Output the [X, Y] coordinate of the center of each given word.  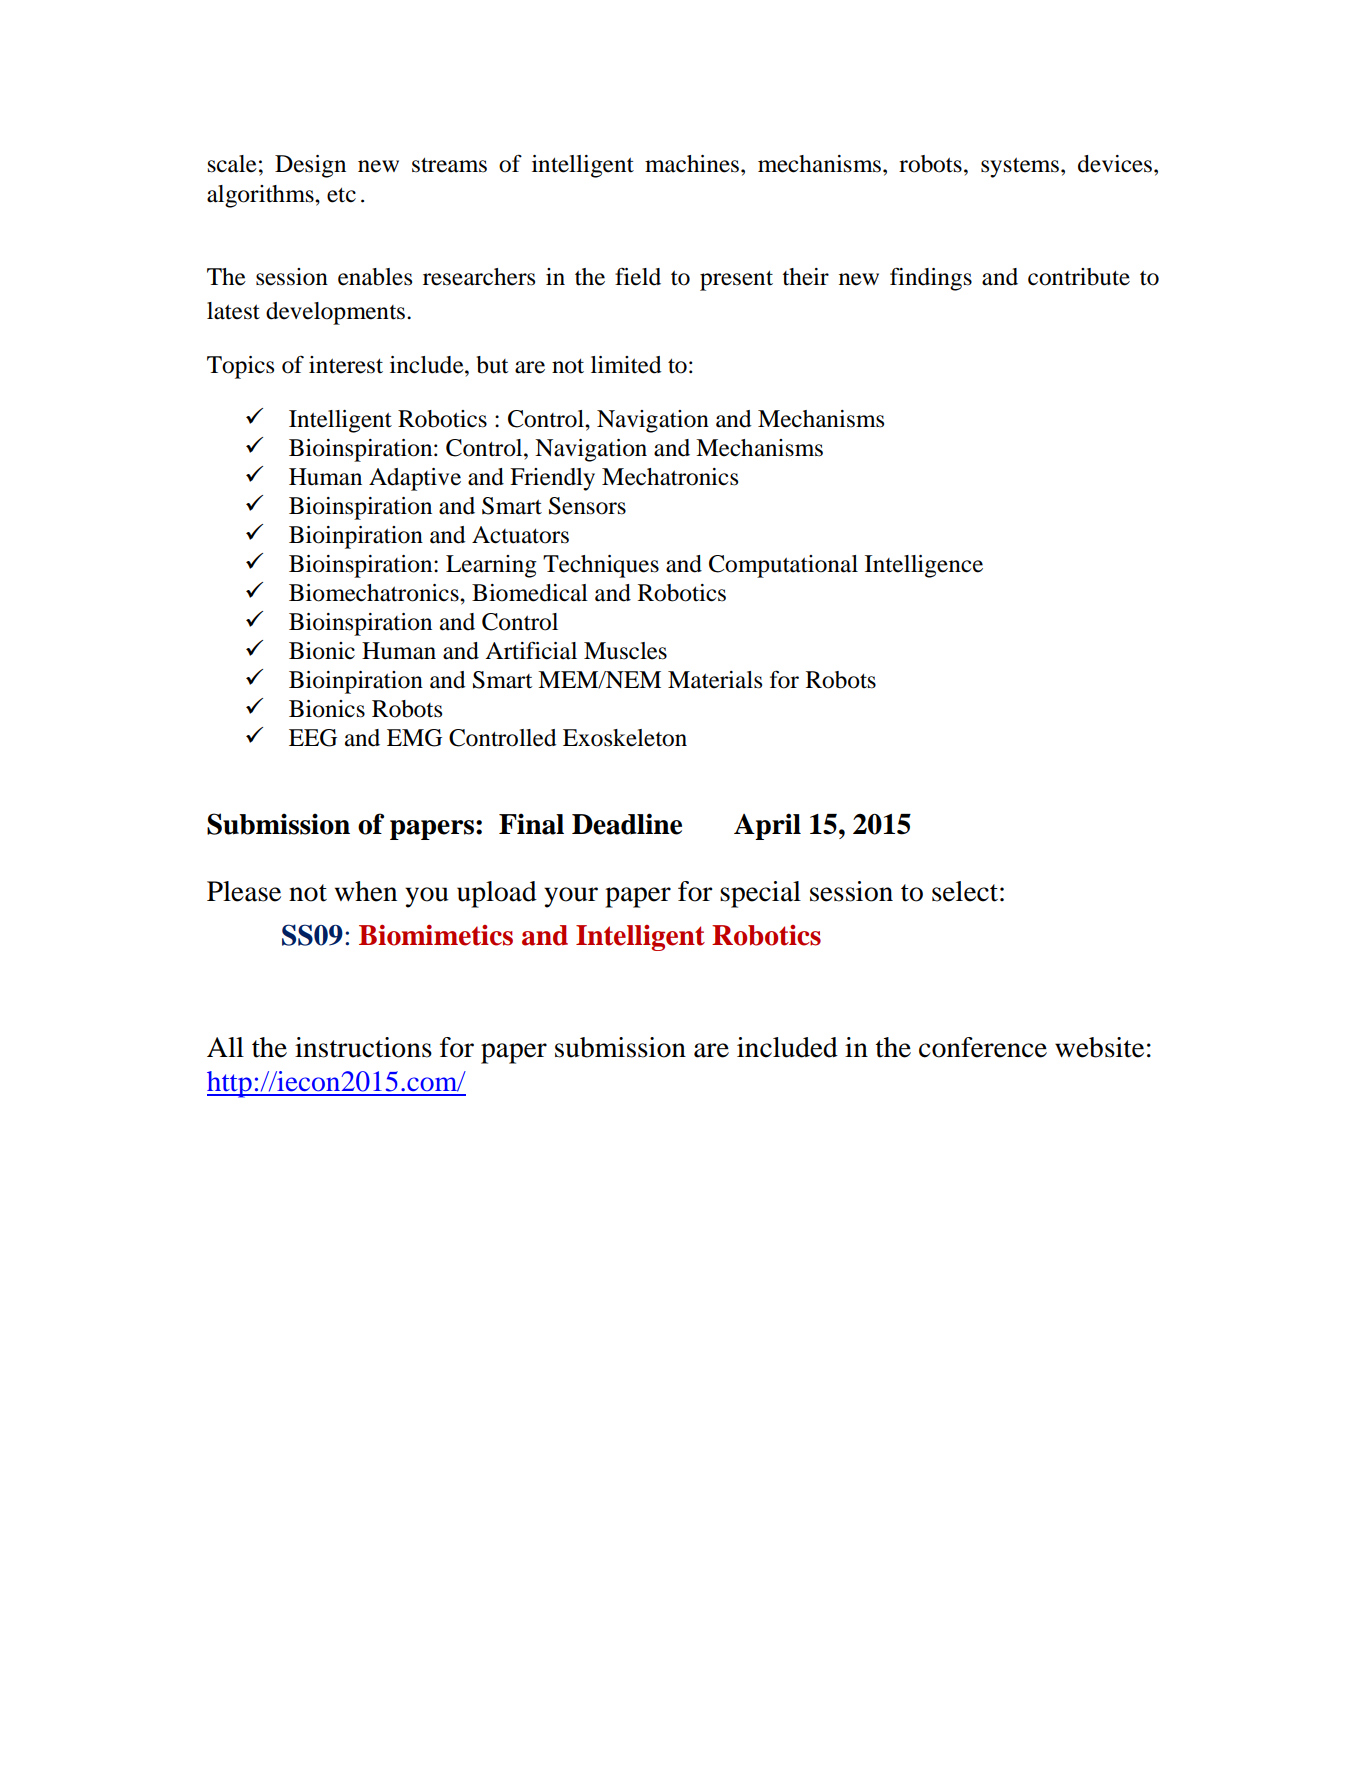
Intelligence [924, 566]
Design [310, 166]
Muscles [625, 651]
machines [692, 164]
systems [1020, 167]
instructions [363, 1047]
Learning [491, 566]
